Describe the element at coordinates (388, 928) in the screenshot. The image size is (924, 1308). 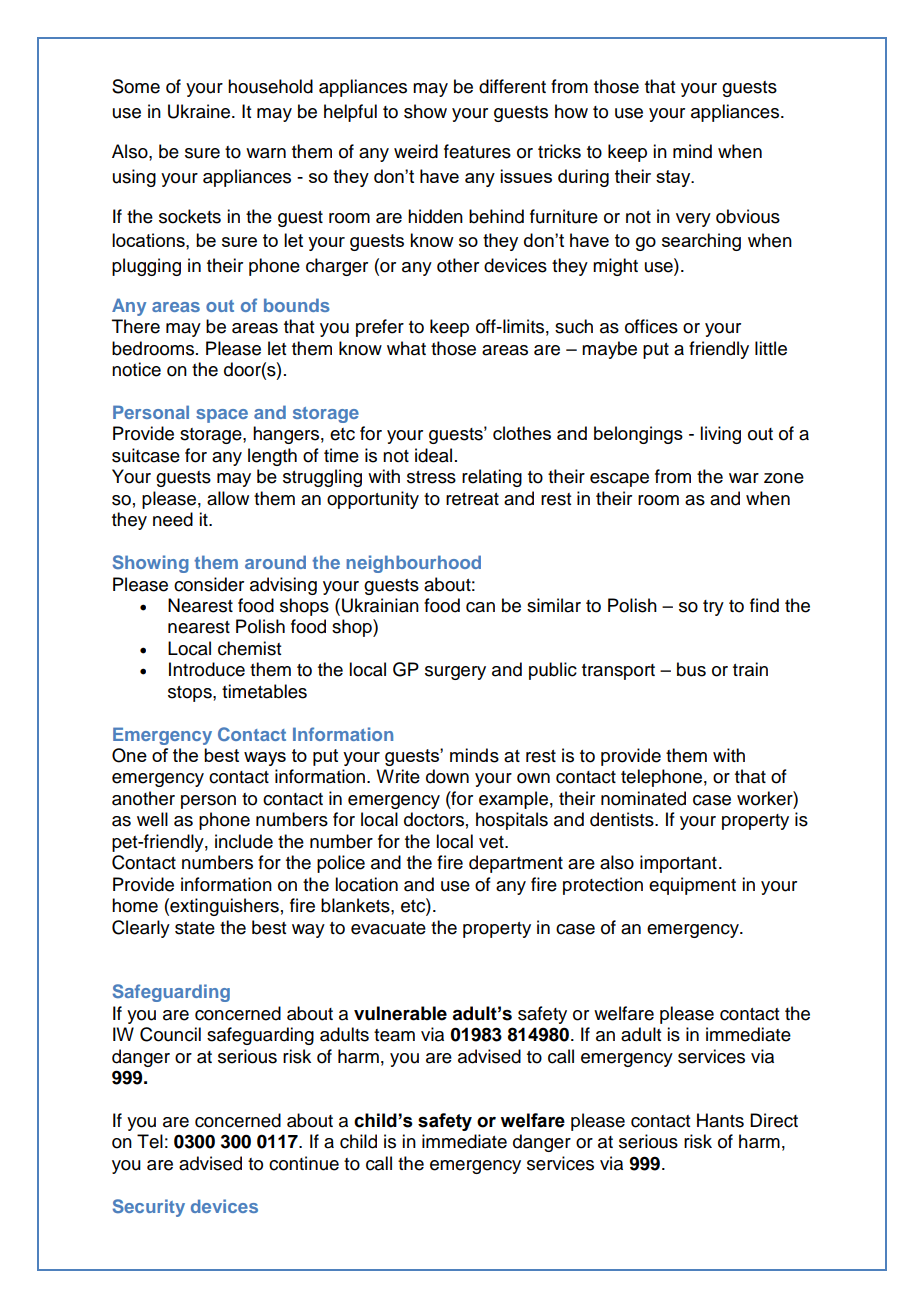
I see `evacuate` at that location.
